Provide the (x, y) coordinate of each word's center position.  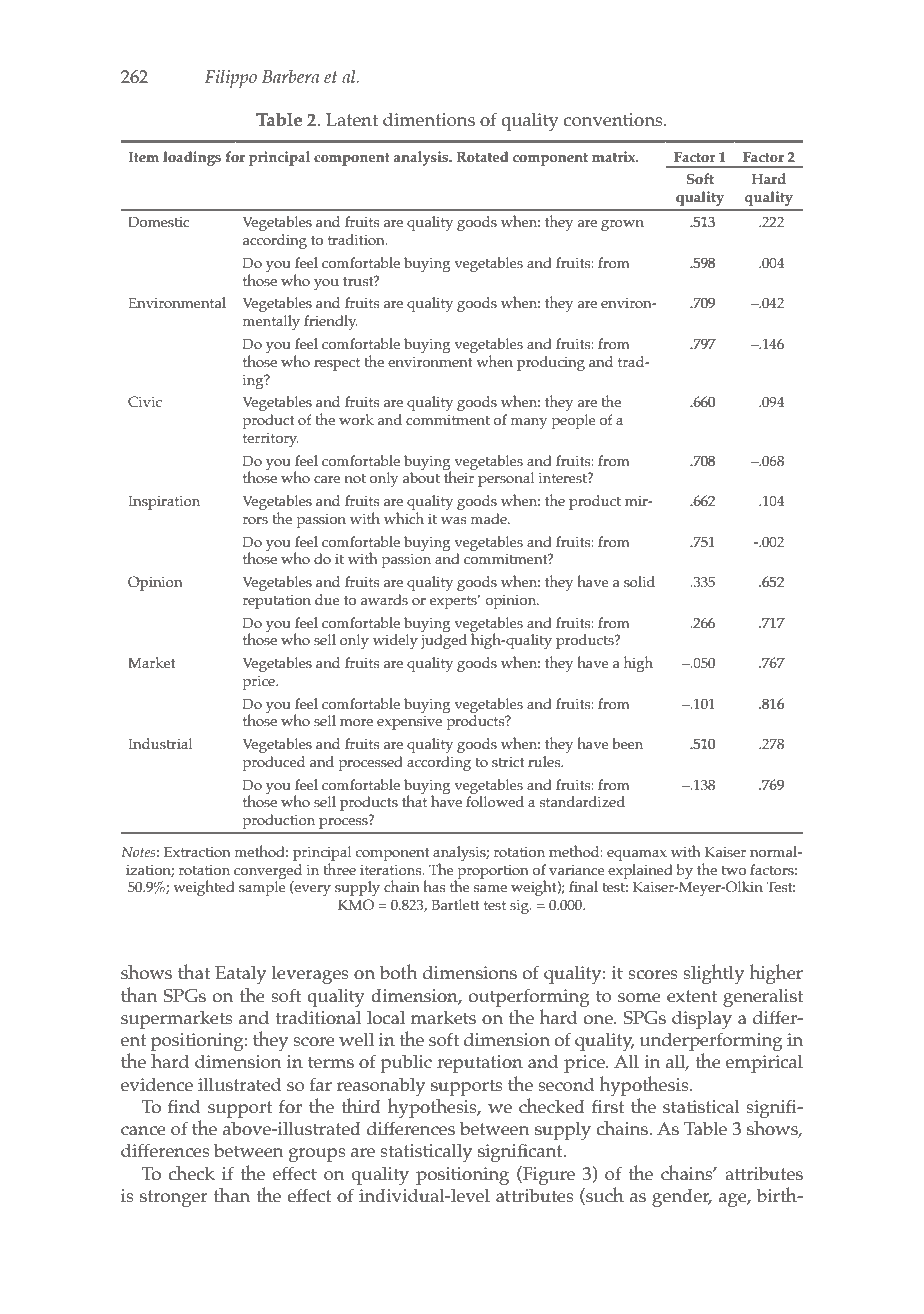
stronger (174, 1199)
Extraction (197, 852)
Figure (548, 1176)
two (734, 870)
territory (271, 440)
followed (495, 802)
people (574, 421)
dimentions (429, 120)
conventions (614, 120)
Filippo (231, 79)
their (459, 476)
